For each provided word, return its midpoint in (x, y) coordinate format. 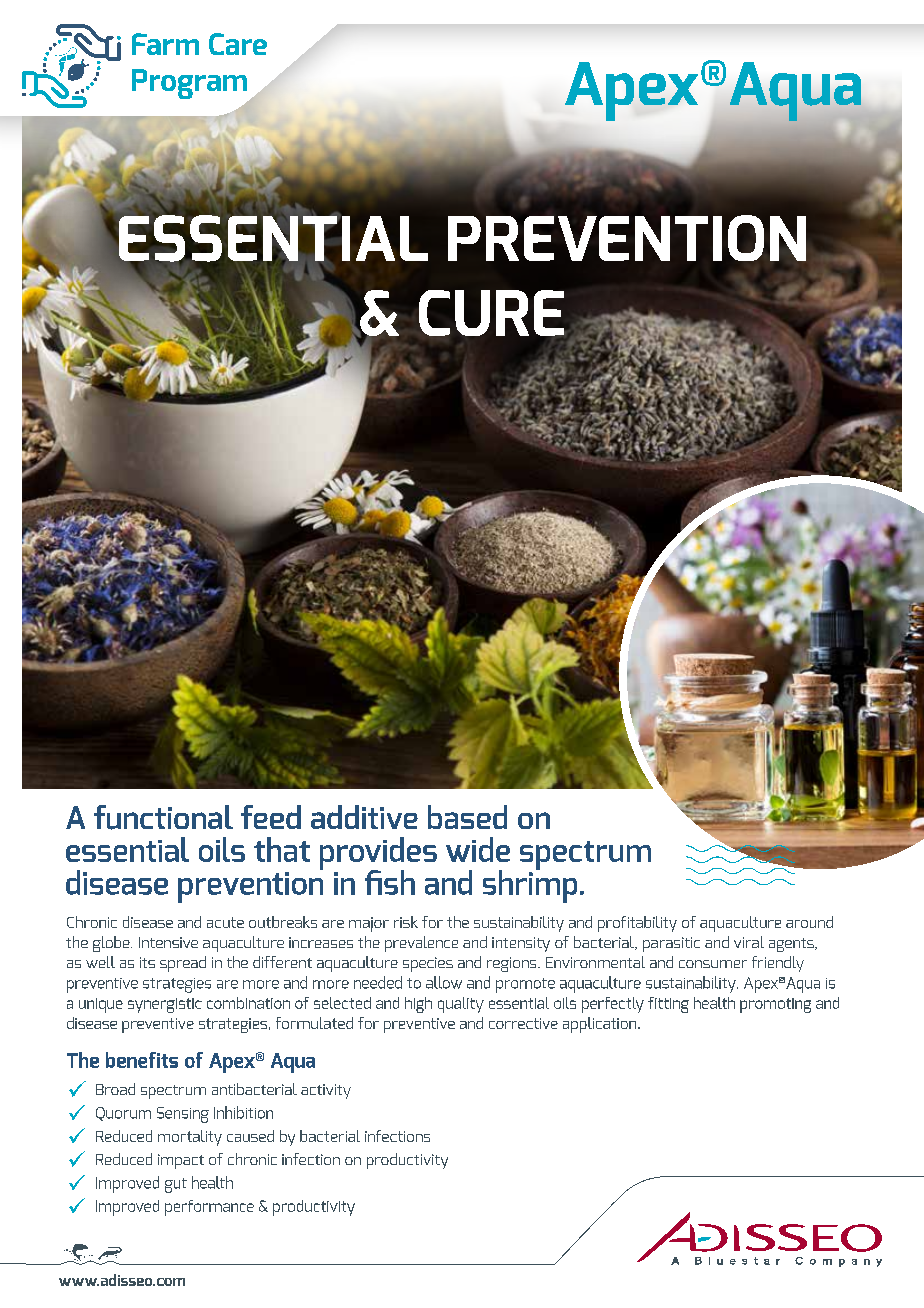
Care (238, 44)
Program (190, 85)
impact (181, 1161)
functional (163, 817)
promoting (775, 1005)
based (467, 817)
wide (478, 849)
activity (326, 1091)
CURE (492, 313)
